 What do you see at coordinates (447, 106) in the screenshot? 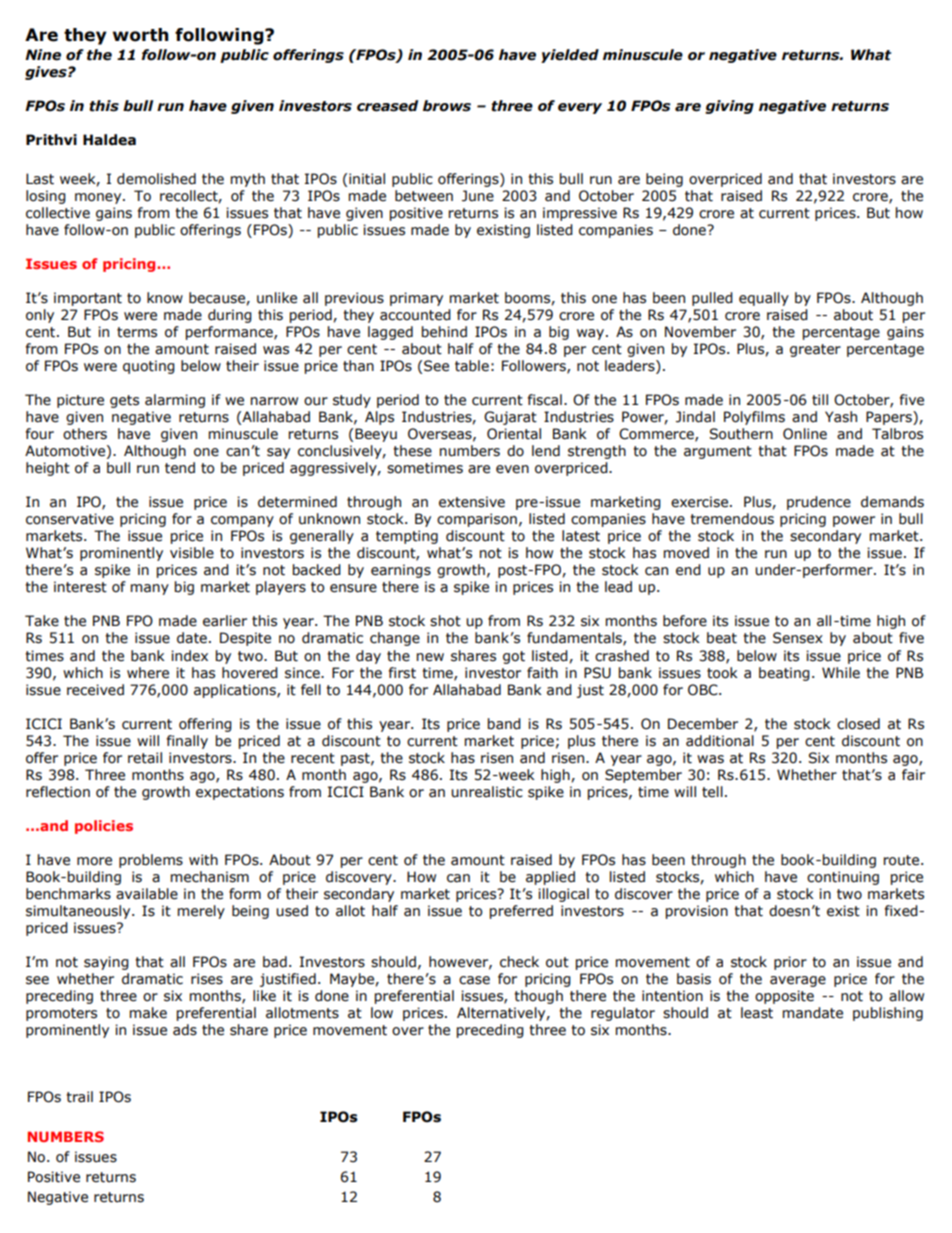
I see `brows` at bounding box center [447, 106].
